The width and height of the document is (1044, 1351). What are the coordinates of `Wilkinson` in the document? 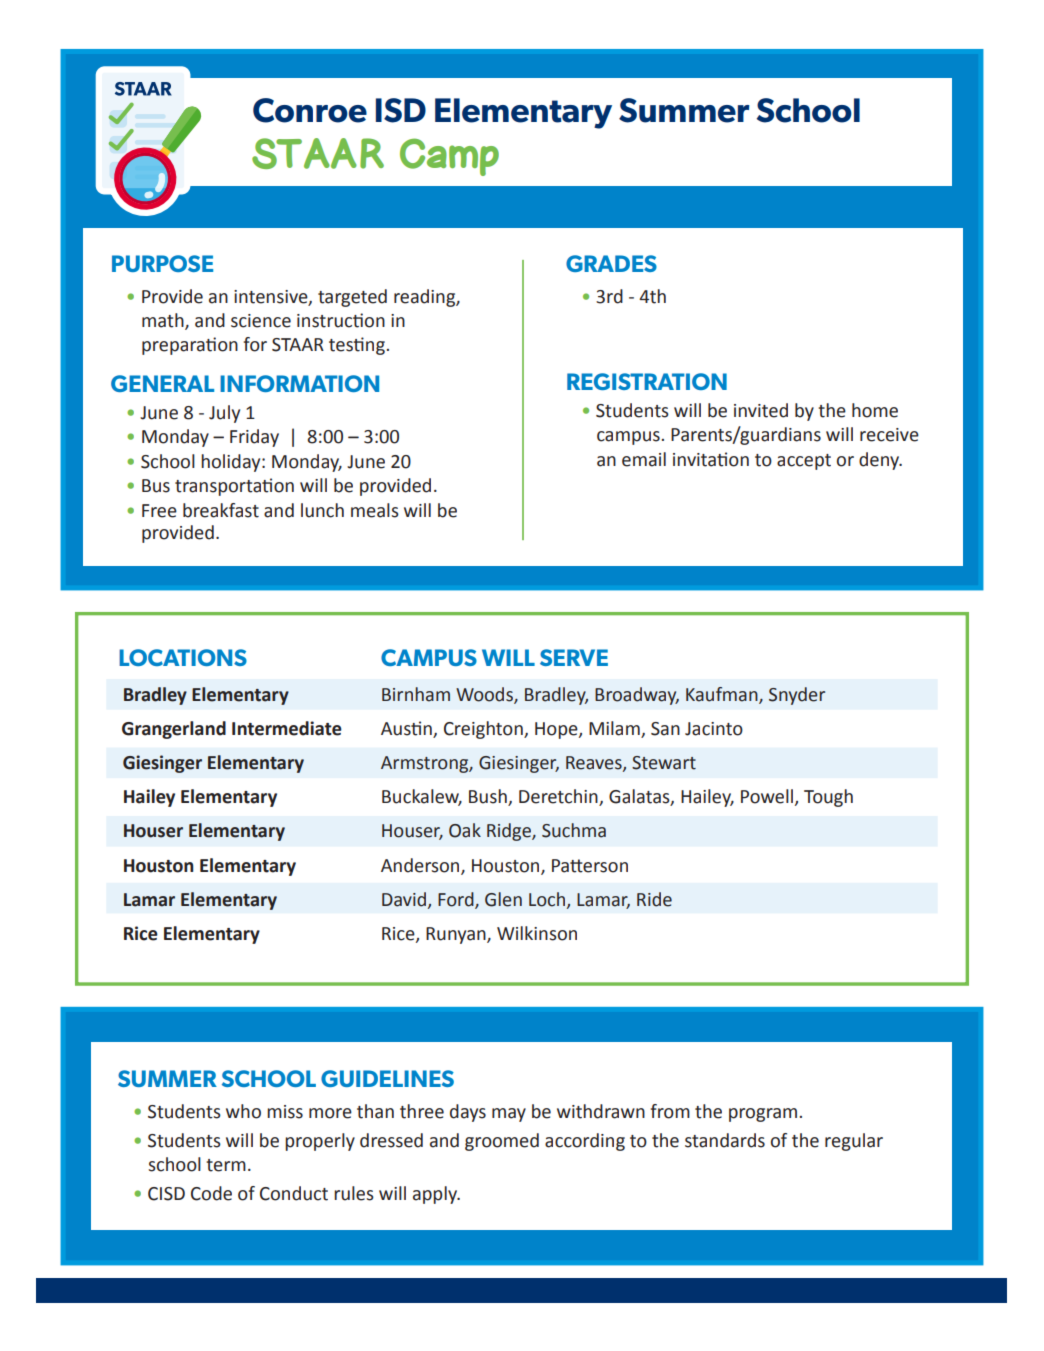 It's located at (537, 933).
